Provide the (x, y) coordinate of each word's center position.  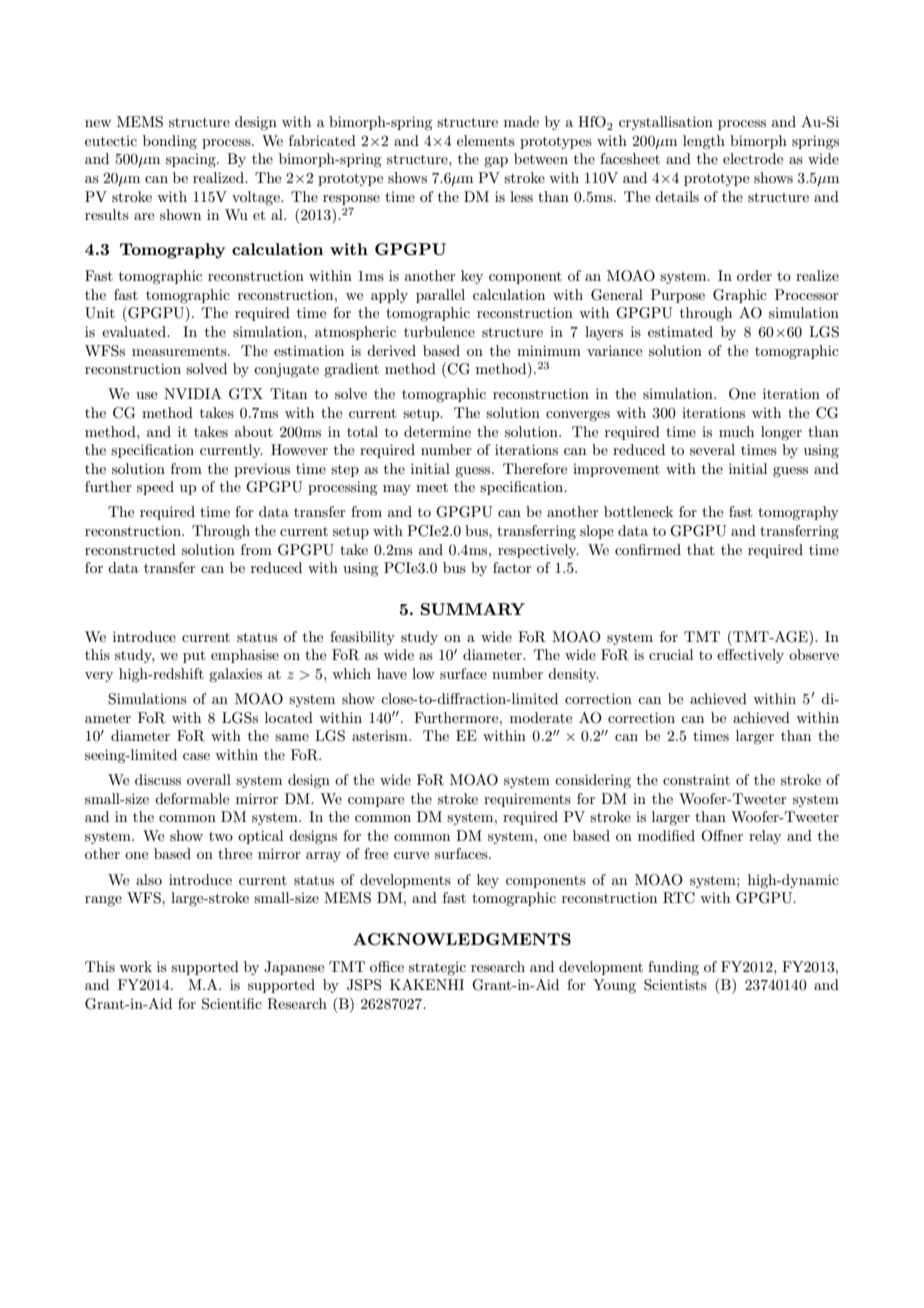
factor (512, 567)
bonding (170, 142)
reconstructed (130, 549)
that (700, 549)
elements (486, 140)
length (704, 142)
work (135, 966)
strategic (437, 968)
